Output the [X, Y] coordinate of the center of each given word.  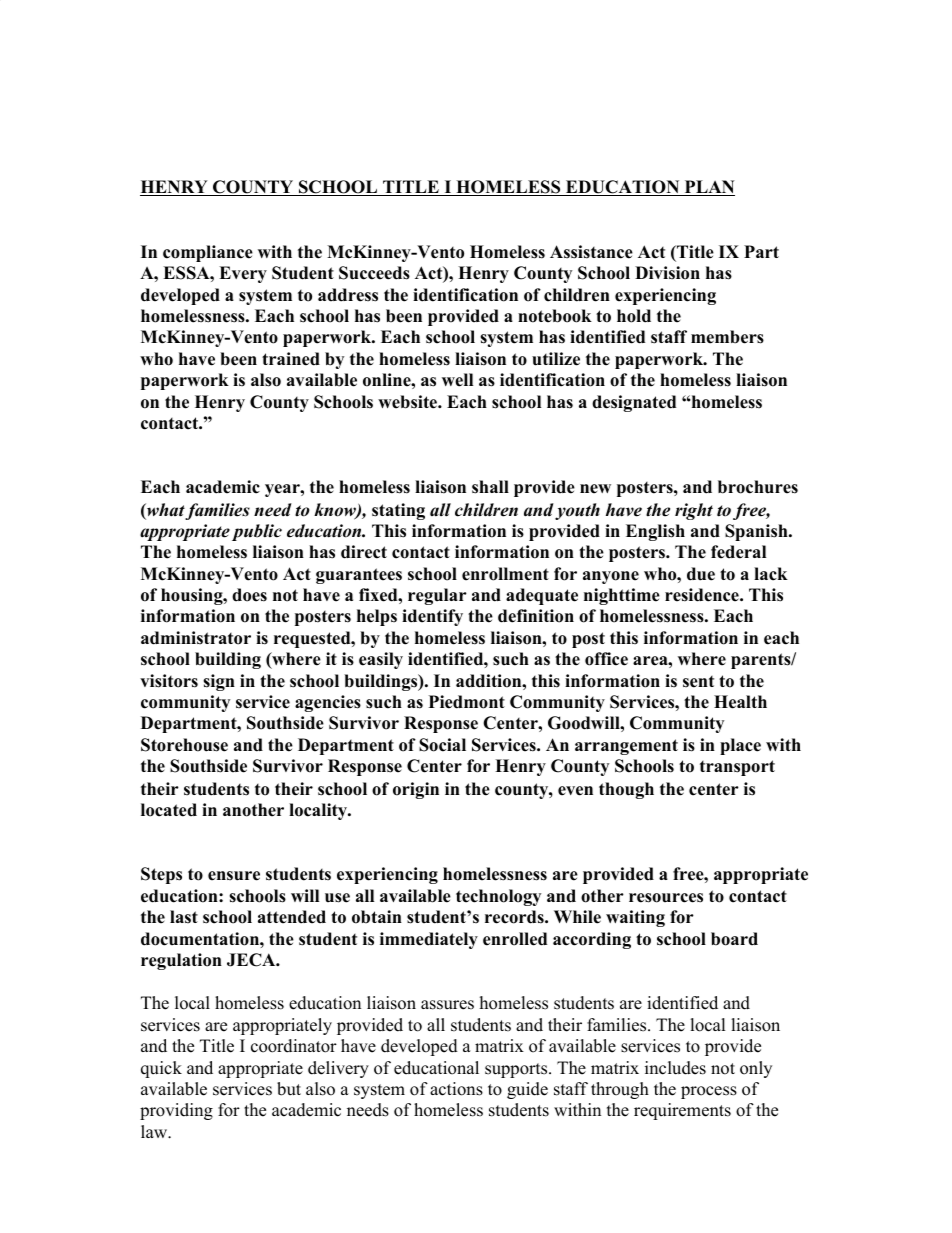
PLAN [708, 188]
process [709, 1092]
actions [456, 1089]
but [289, 1089]
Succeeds [374, 273]
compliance [208, 253]
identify [432, 617]
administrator [196, 638]
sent [698, 682]
